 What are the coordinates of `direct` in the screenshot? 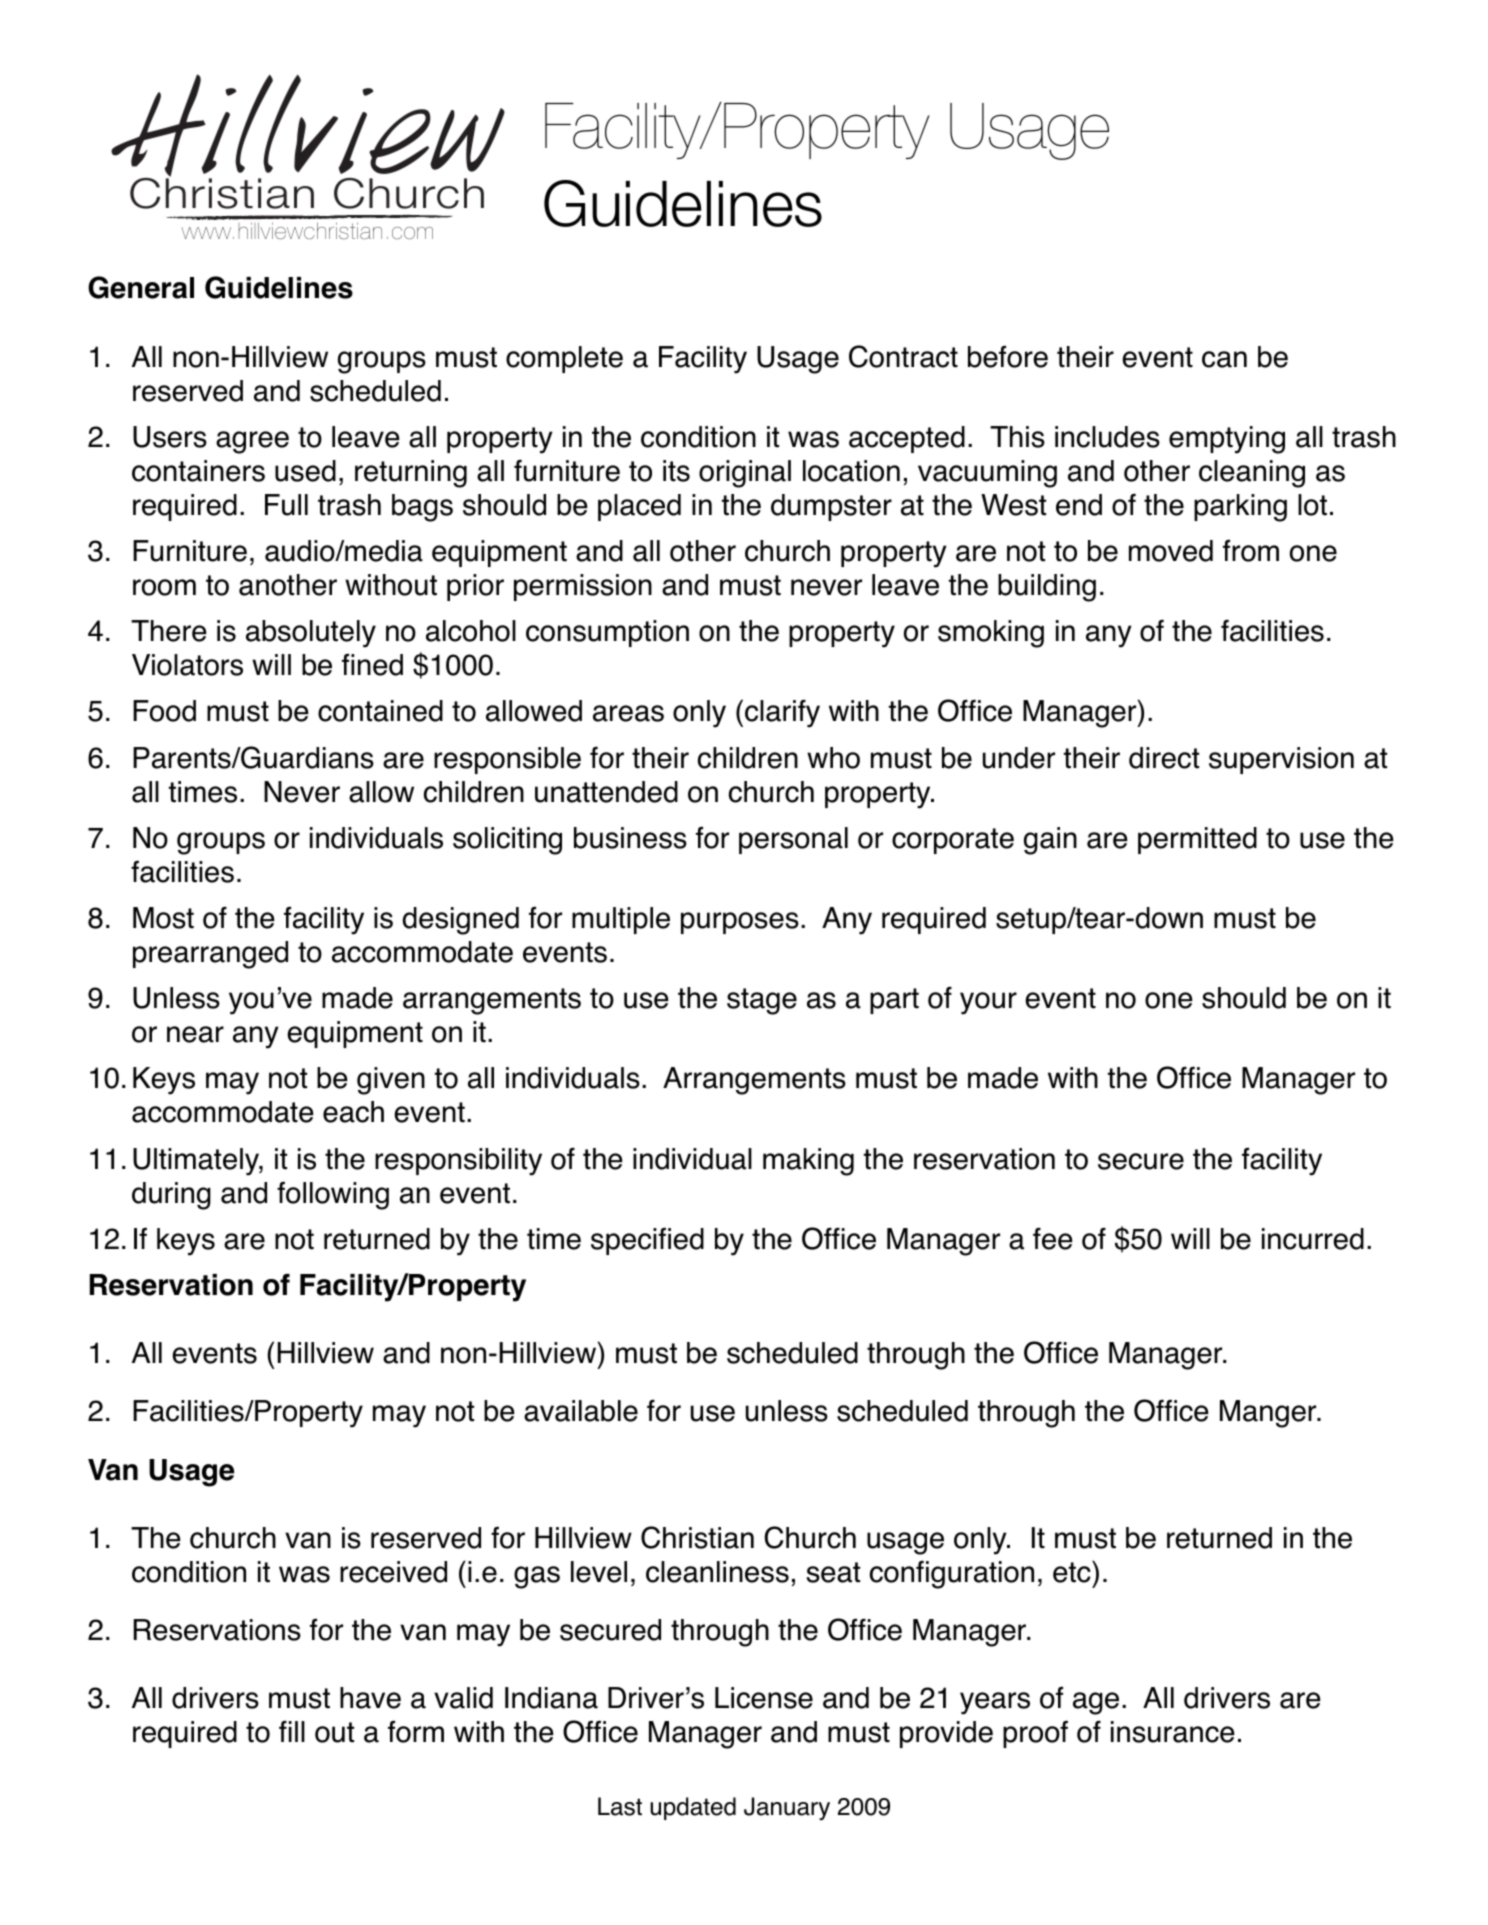 It's located at (1164, 758).
